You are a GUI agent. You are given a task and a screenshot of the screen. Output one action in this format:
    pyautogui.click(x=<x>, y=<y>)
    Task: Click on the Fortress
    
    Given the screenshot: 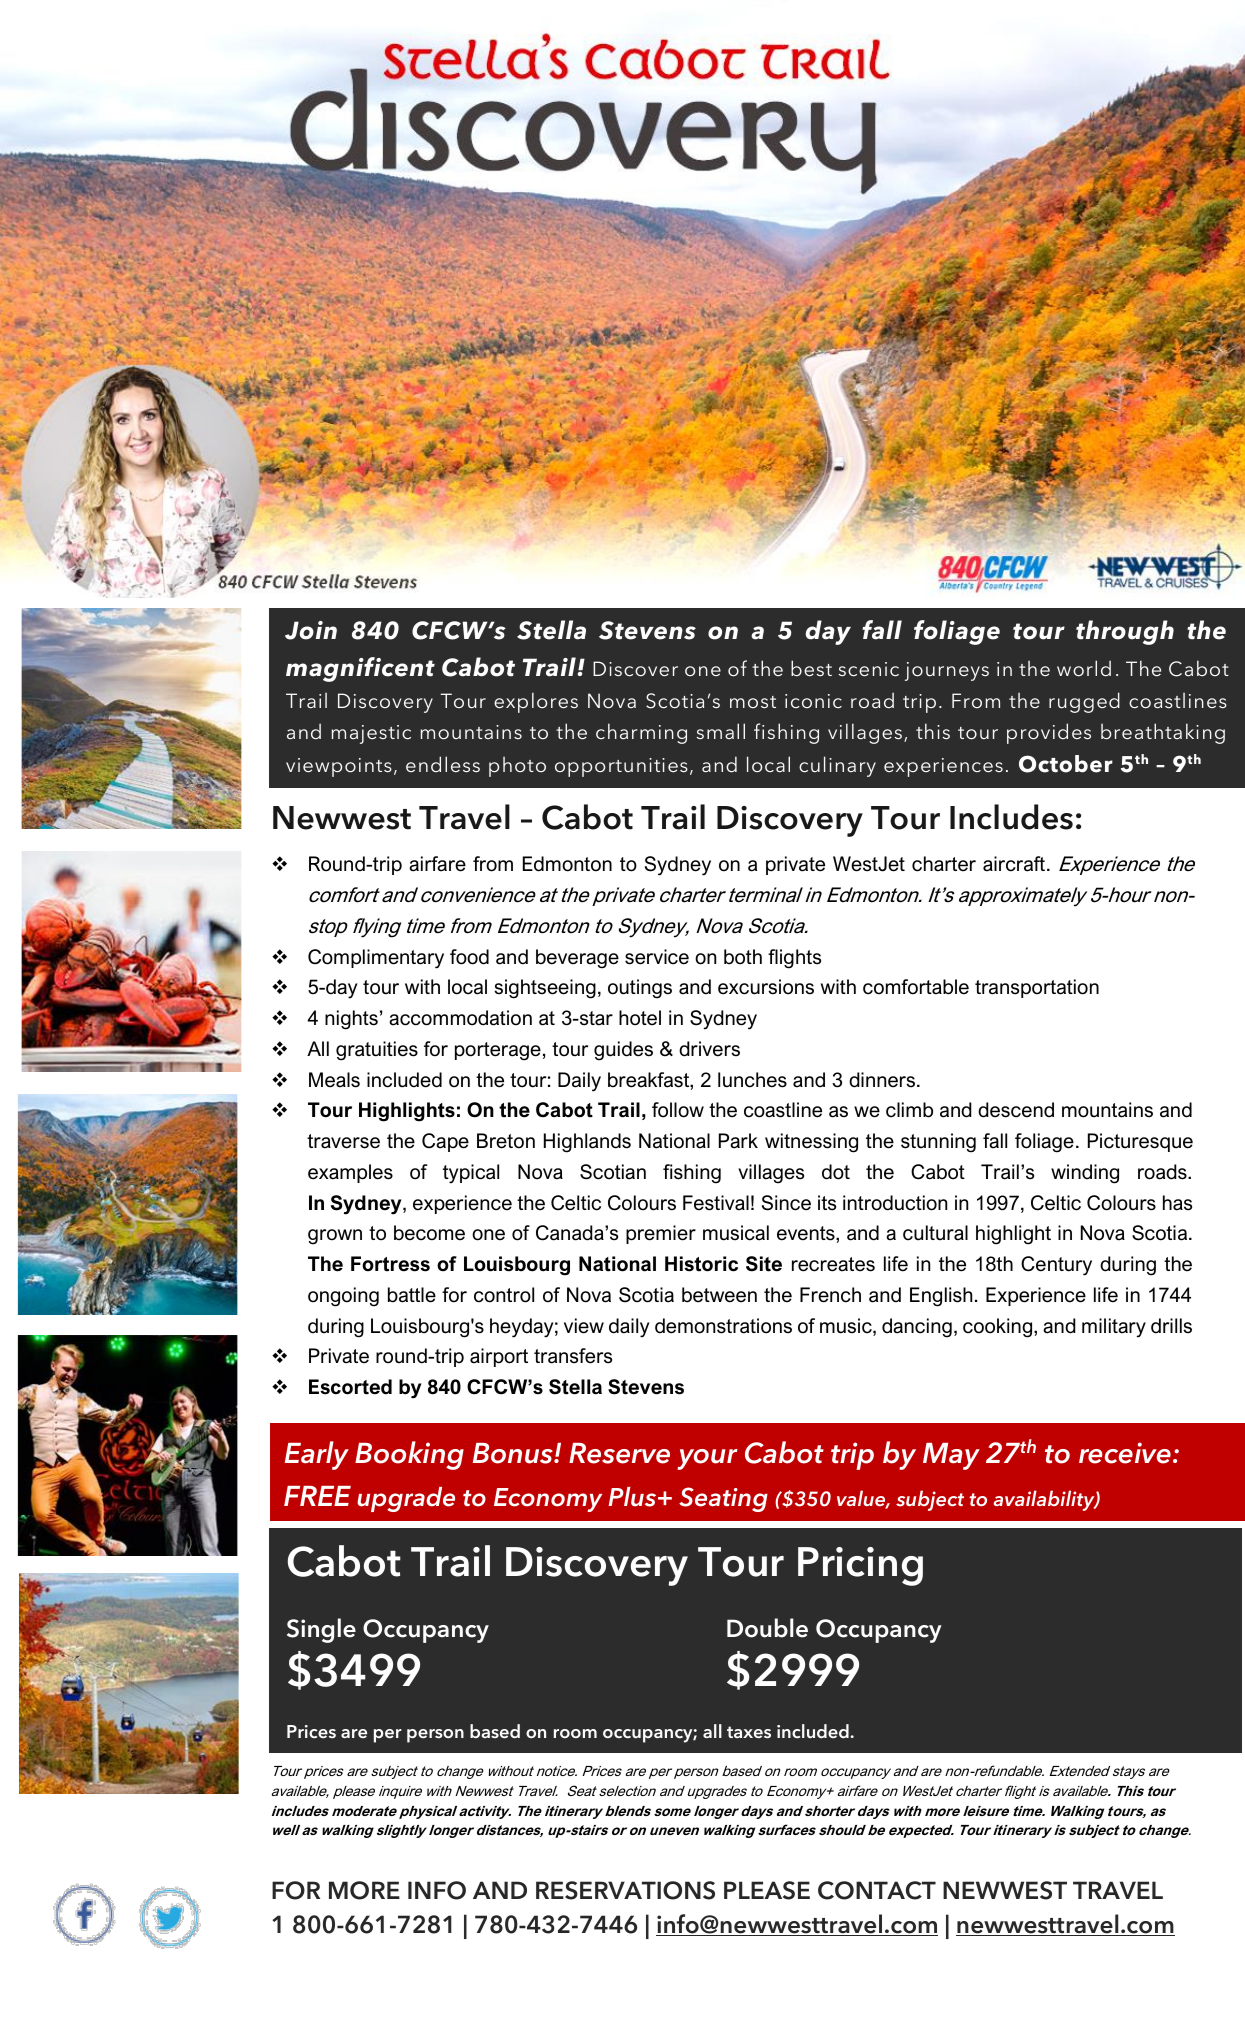 What is the action you would take?
    pyautogui.click(x=390, y=1264)
